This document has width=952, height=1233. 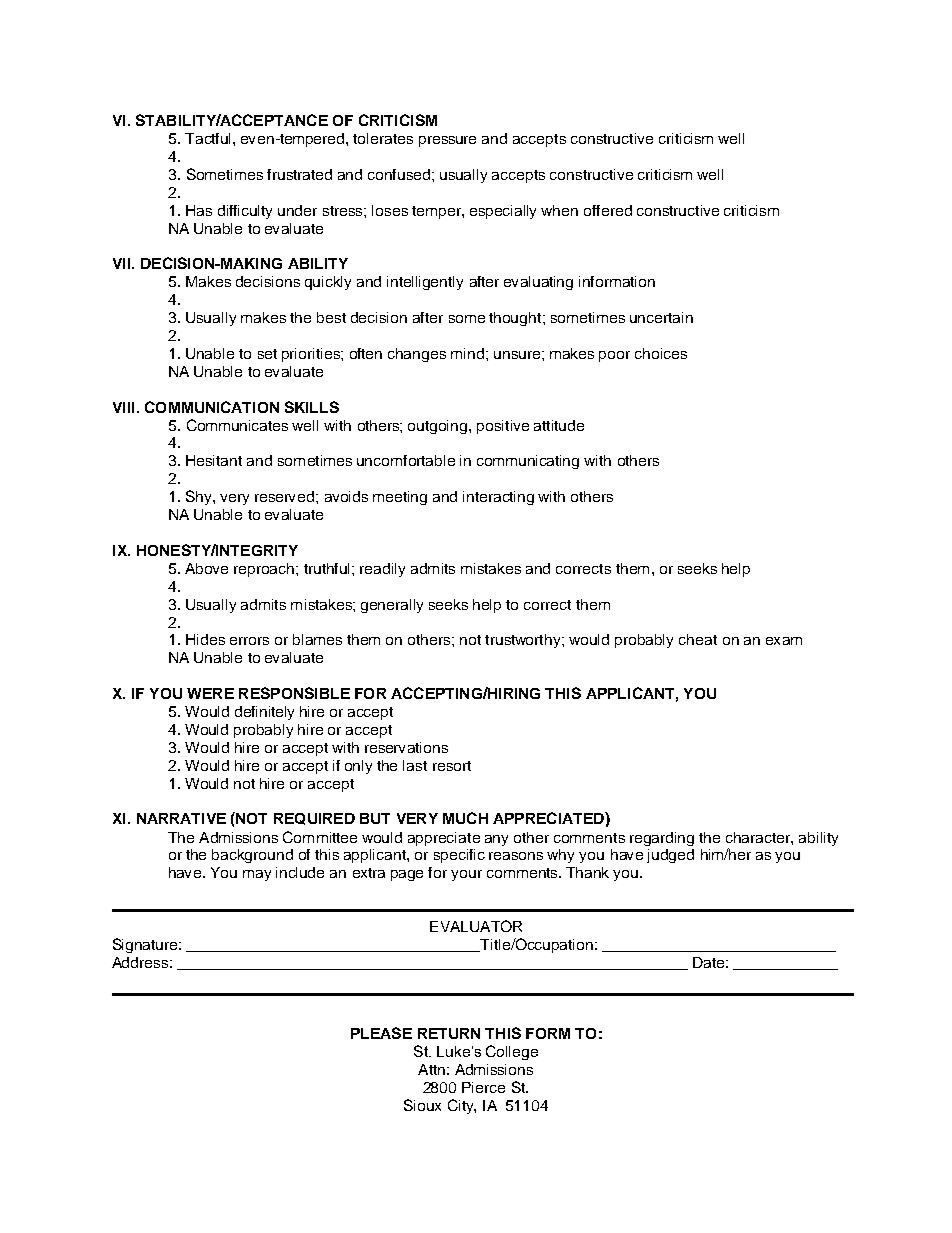 What do you see at coordinates (212, 407) in the document?
I see `COMMUNICATION` at bounding box center [212, 407].
